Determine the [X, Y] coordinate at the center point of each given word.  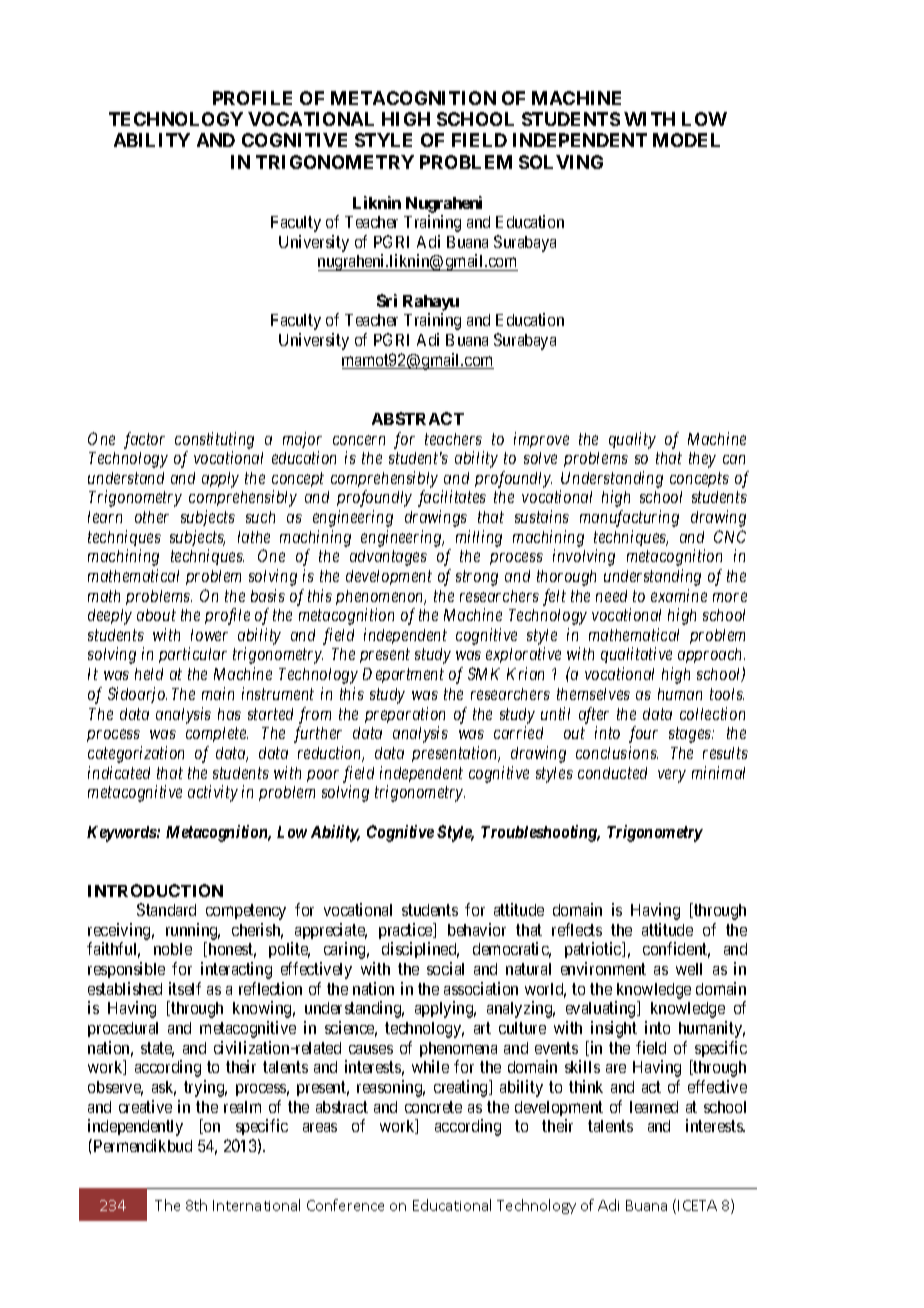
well [689, 969]
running [193, 933]
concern [359, 440]
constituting [214, 440]
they [702, 460]
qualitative [636, 655]
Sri [387, 300]
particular [193, 655]
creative [145, 1106]
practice [407, 931]
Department [403, 675]
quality [632, 440]
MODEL [686, 140]
